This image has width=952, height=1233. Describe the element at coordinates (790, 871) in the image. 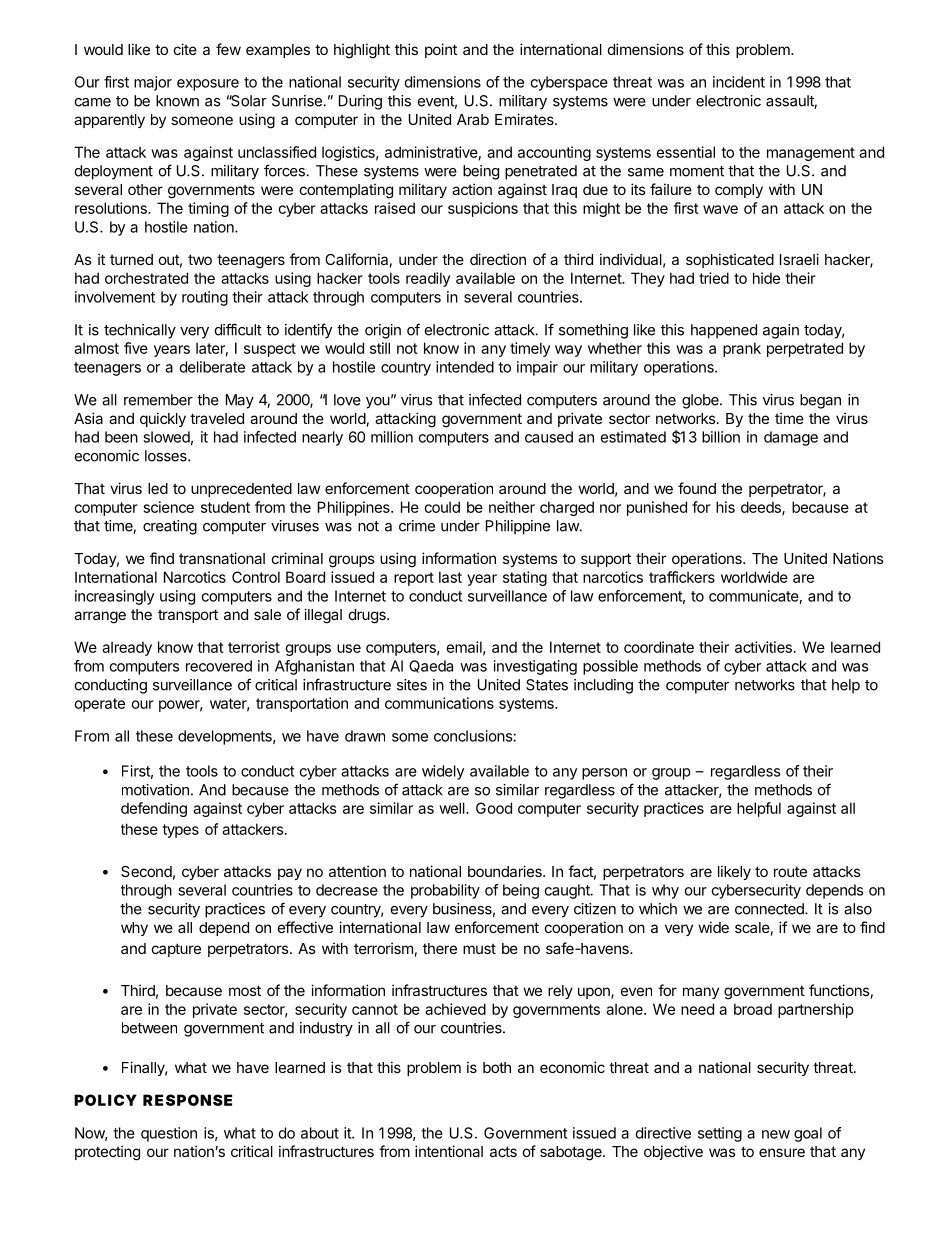

I see `route` at that location.
